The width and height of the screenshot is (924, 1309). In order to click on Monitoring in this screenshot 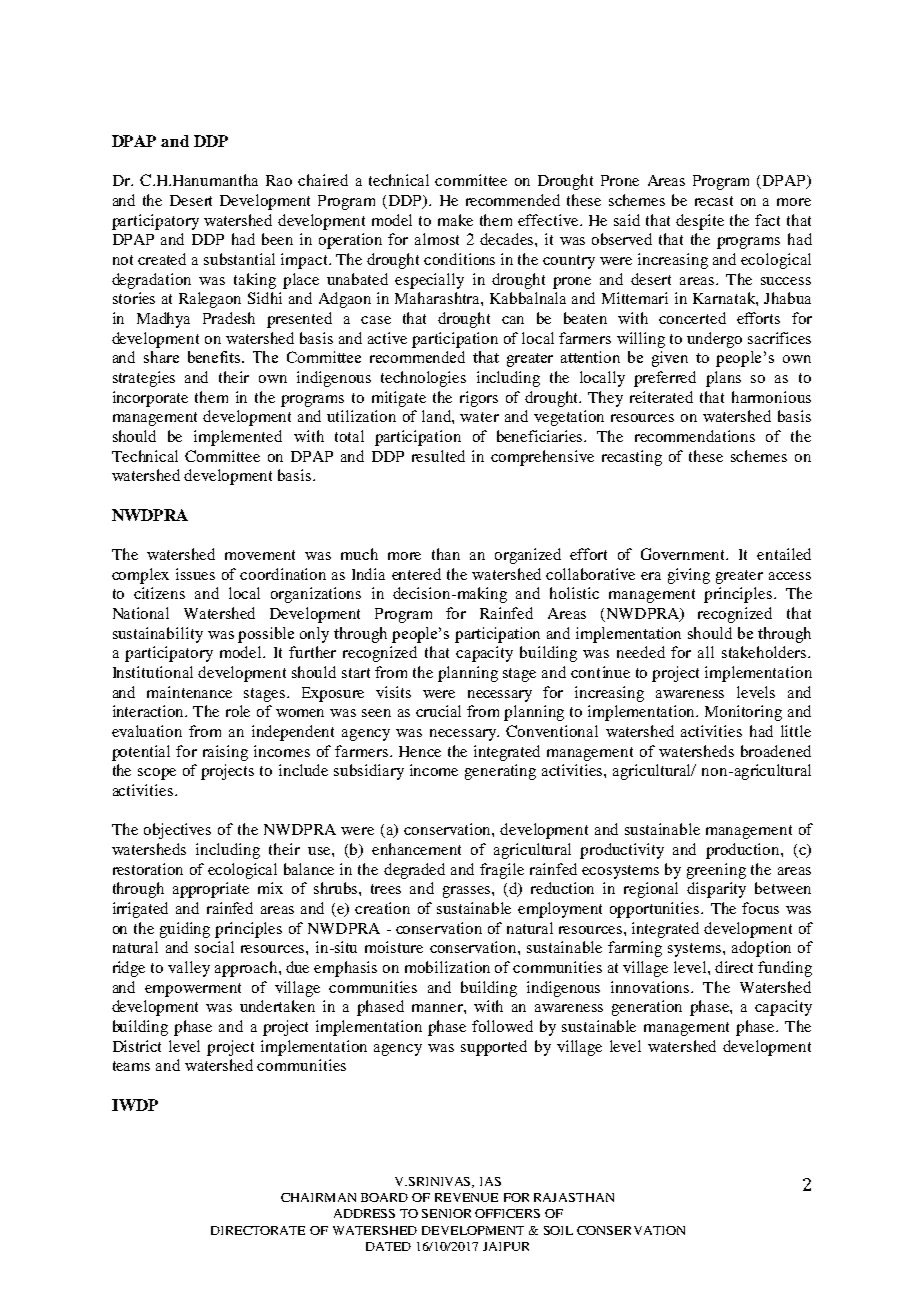, I will do `click(743, 713)`.
